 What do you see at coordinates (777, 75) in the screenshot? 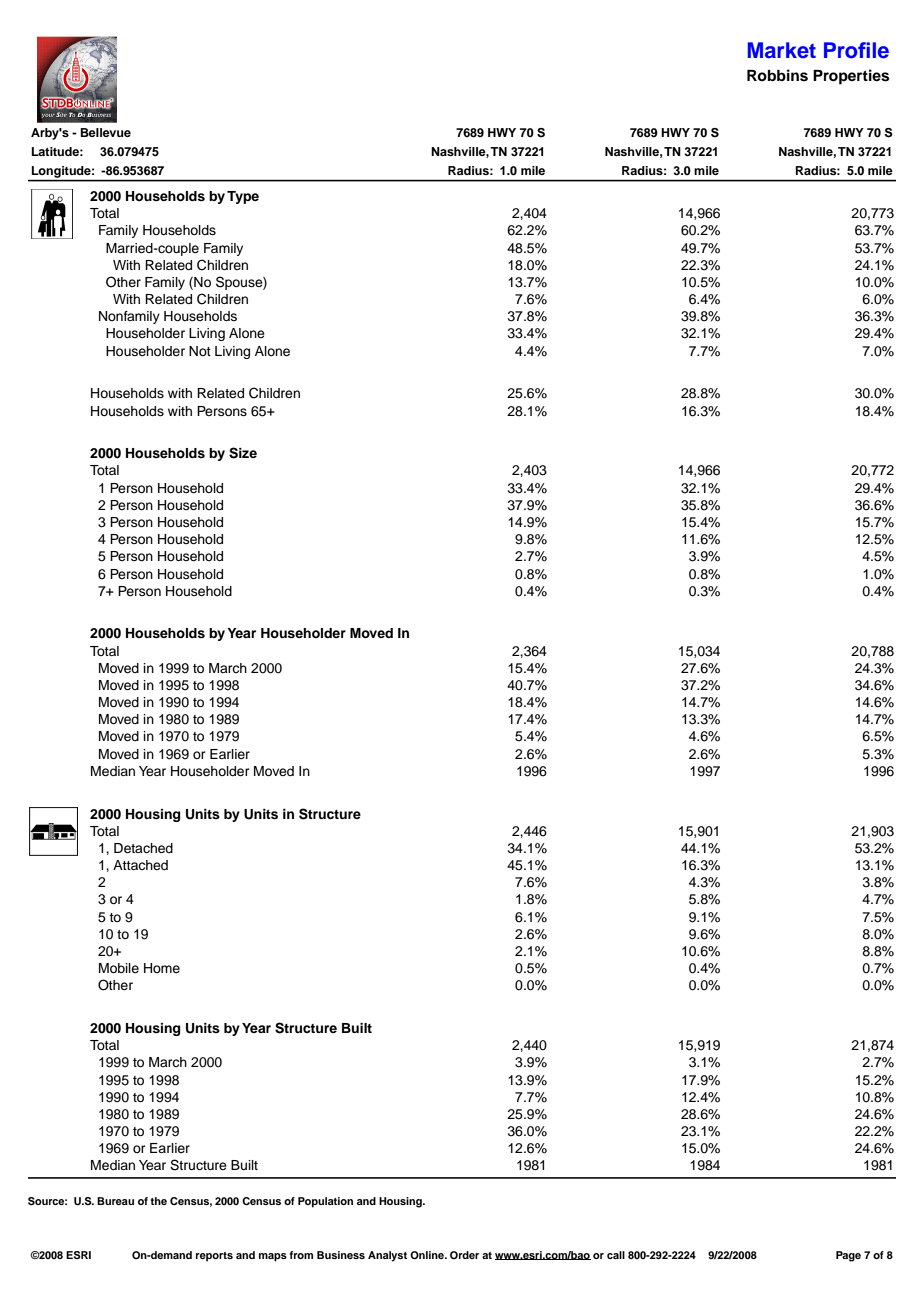
I see `Robbins` at bounding box center [777, 75].
